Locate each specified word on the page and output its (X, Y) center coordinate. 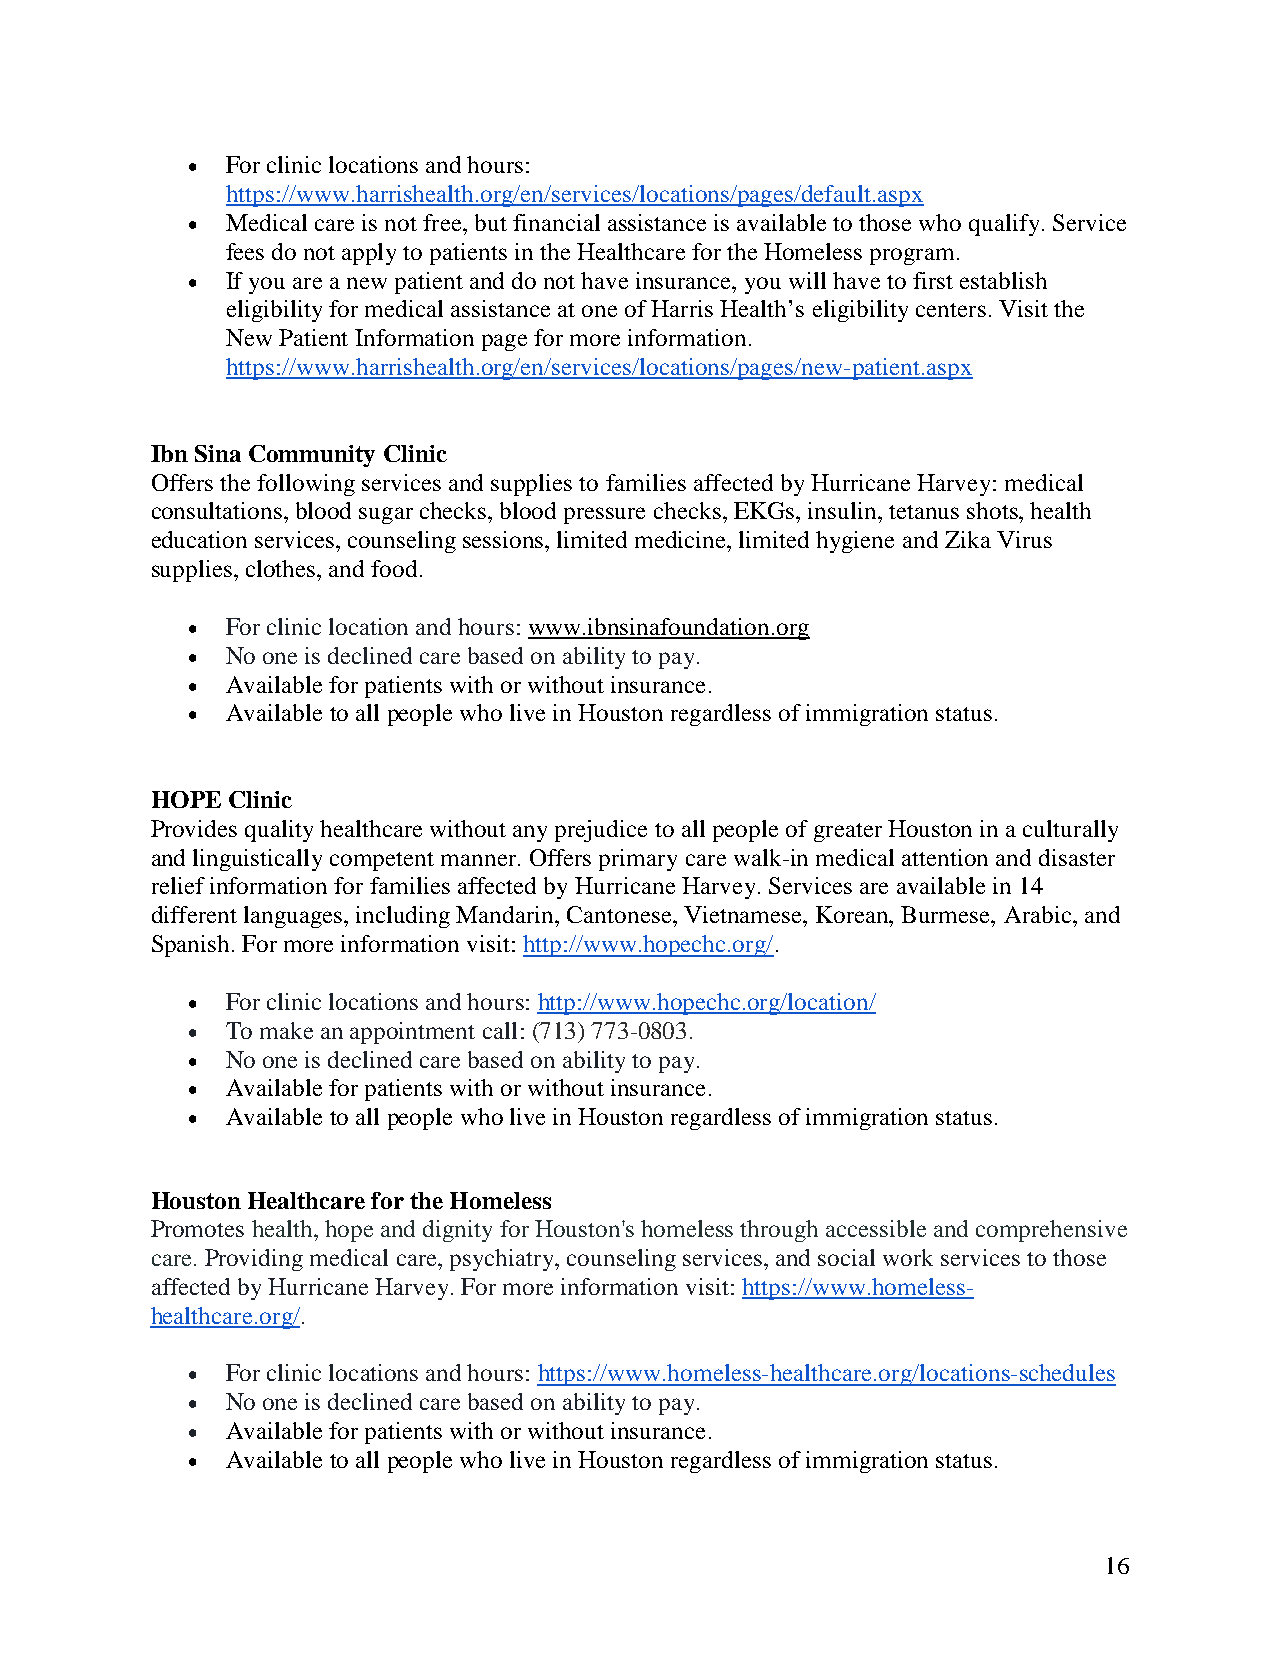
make (286, 1030)
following (306, 485)
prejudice (601, 831)
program (912, 256)
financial (556, 222)
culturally (1070, 831)
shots (993, 510)
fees (245, 251)
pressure (604, 515)
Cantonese (620, 914)
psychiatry (503, 1260)
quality (279, 831)
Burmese (947, 914)
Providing (254, 1260)
